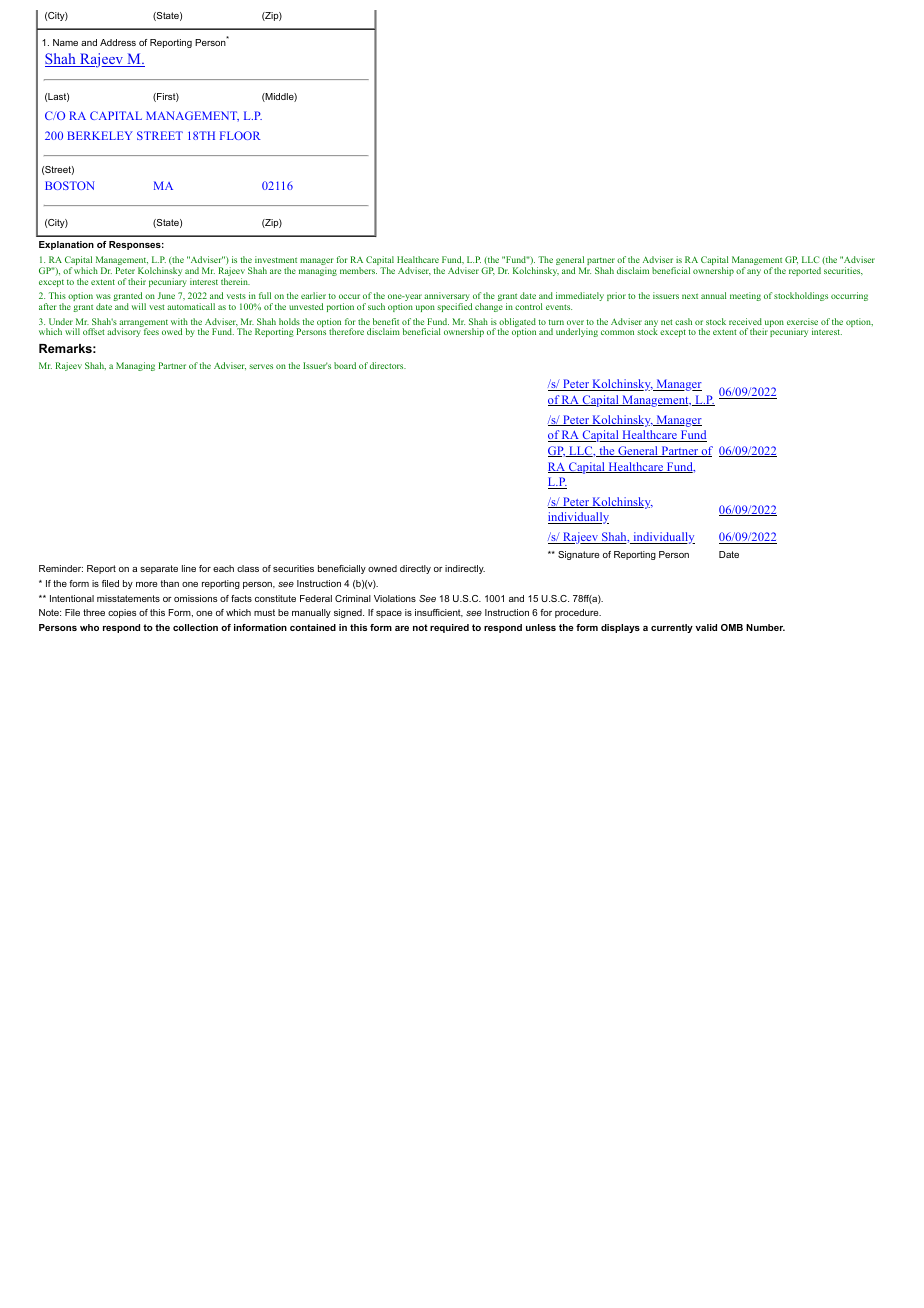 The width and height of the screenshot is (924, 1308). What do you see at coordinates (714, 295) in the screenshot?
I see `annual` at bounding box center [714, 295].
